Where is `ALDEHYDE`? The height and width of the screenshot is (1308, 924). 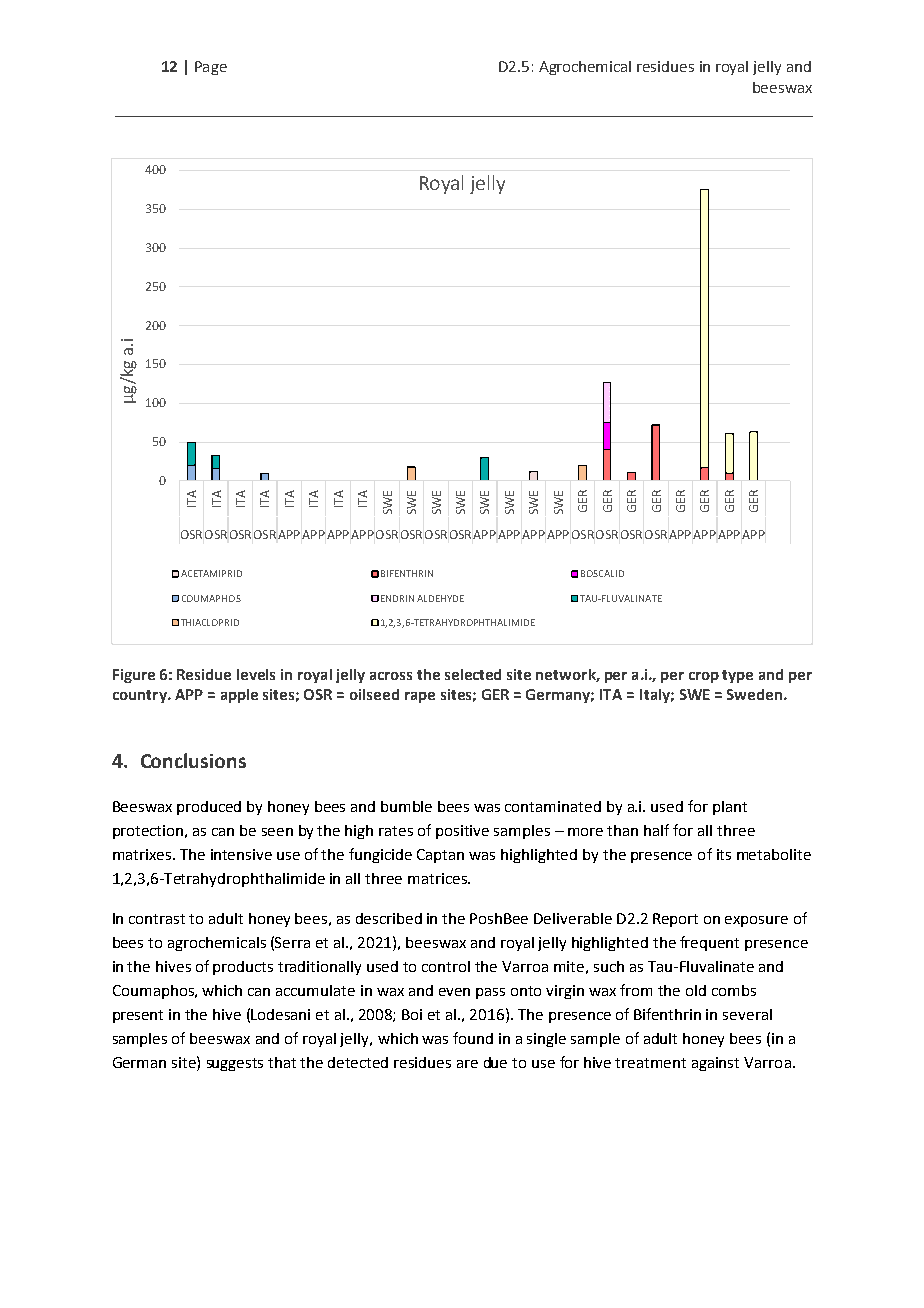 ALDEHYDE is located at coordinates (440, 598).
